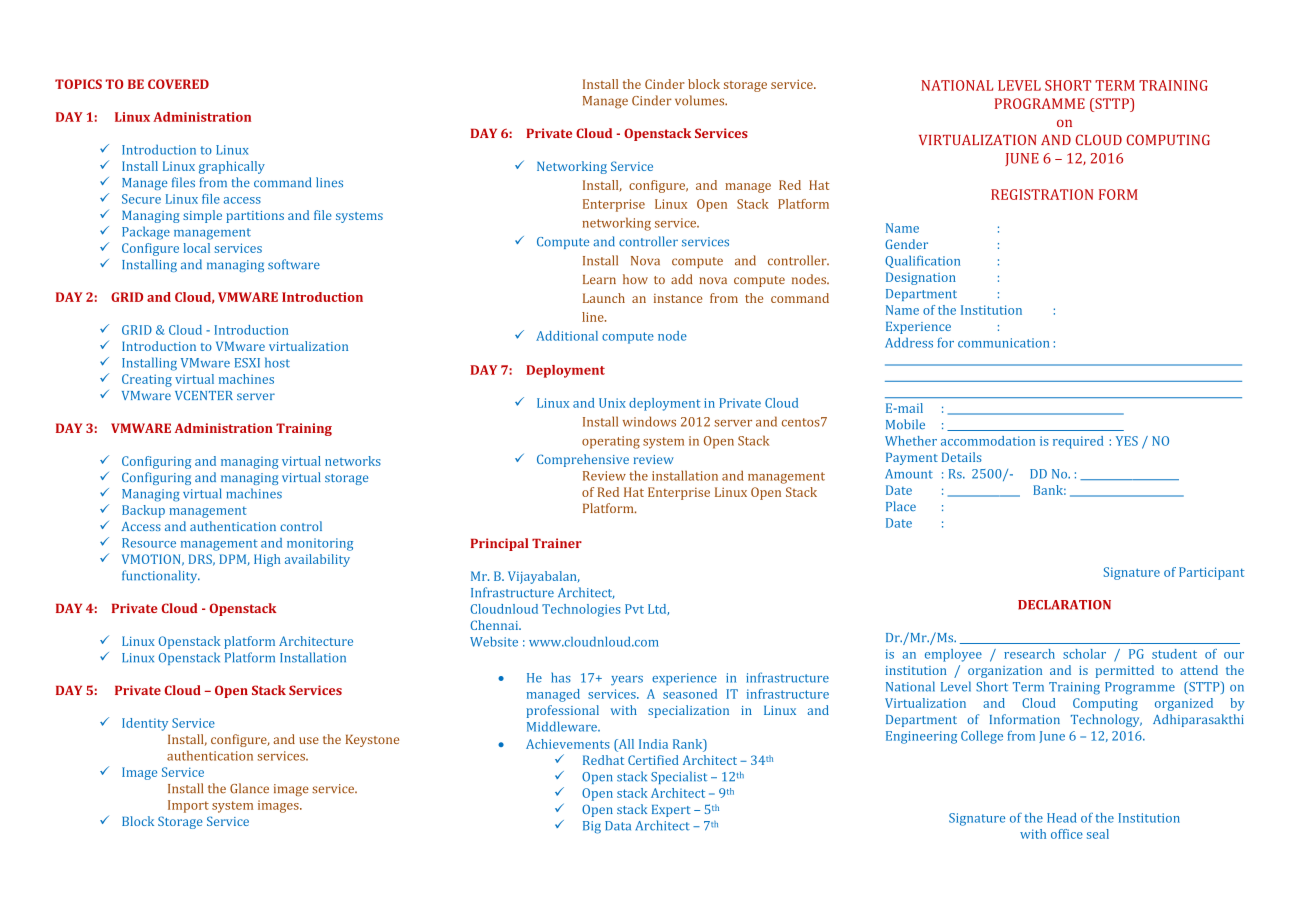  What do you see at coordinates (178, 84) in the page?
I see `COVERED` at bounding box center [178, 84].
